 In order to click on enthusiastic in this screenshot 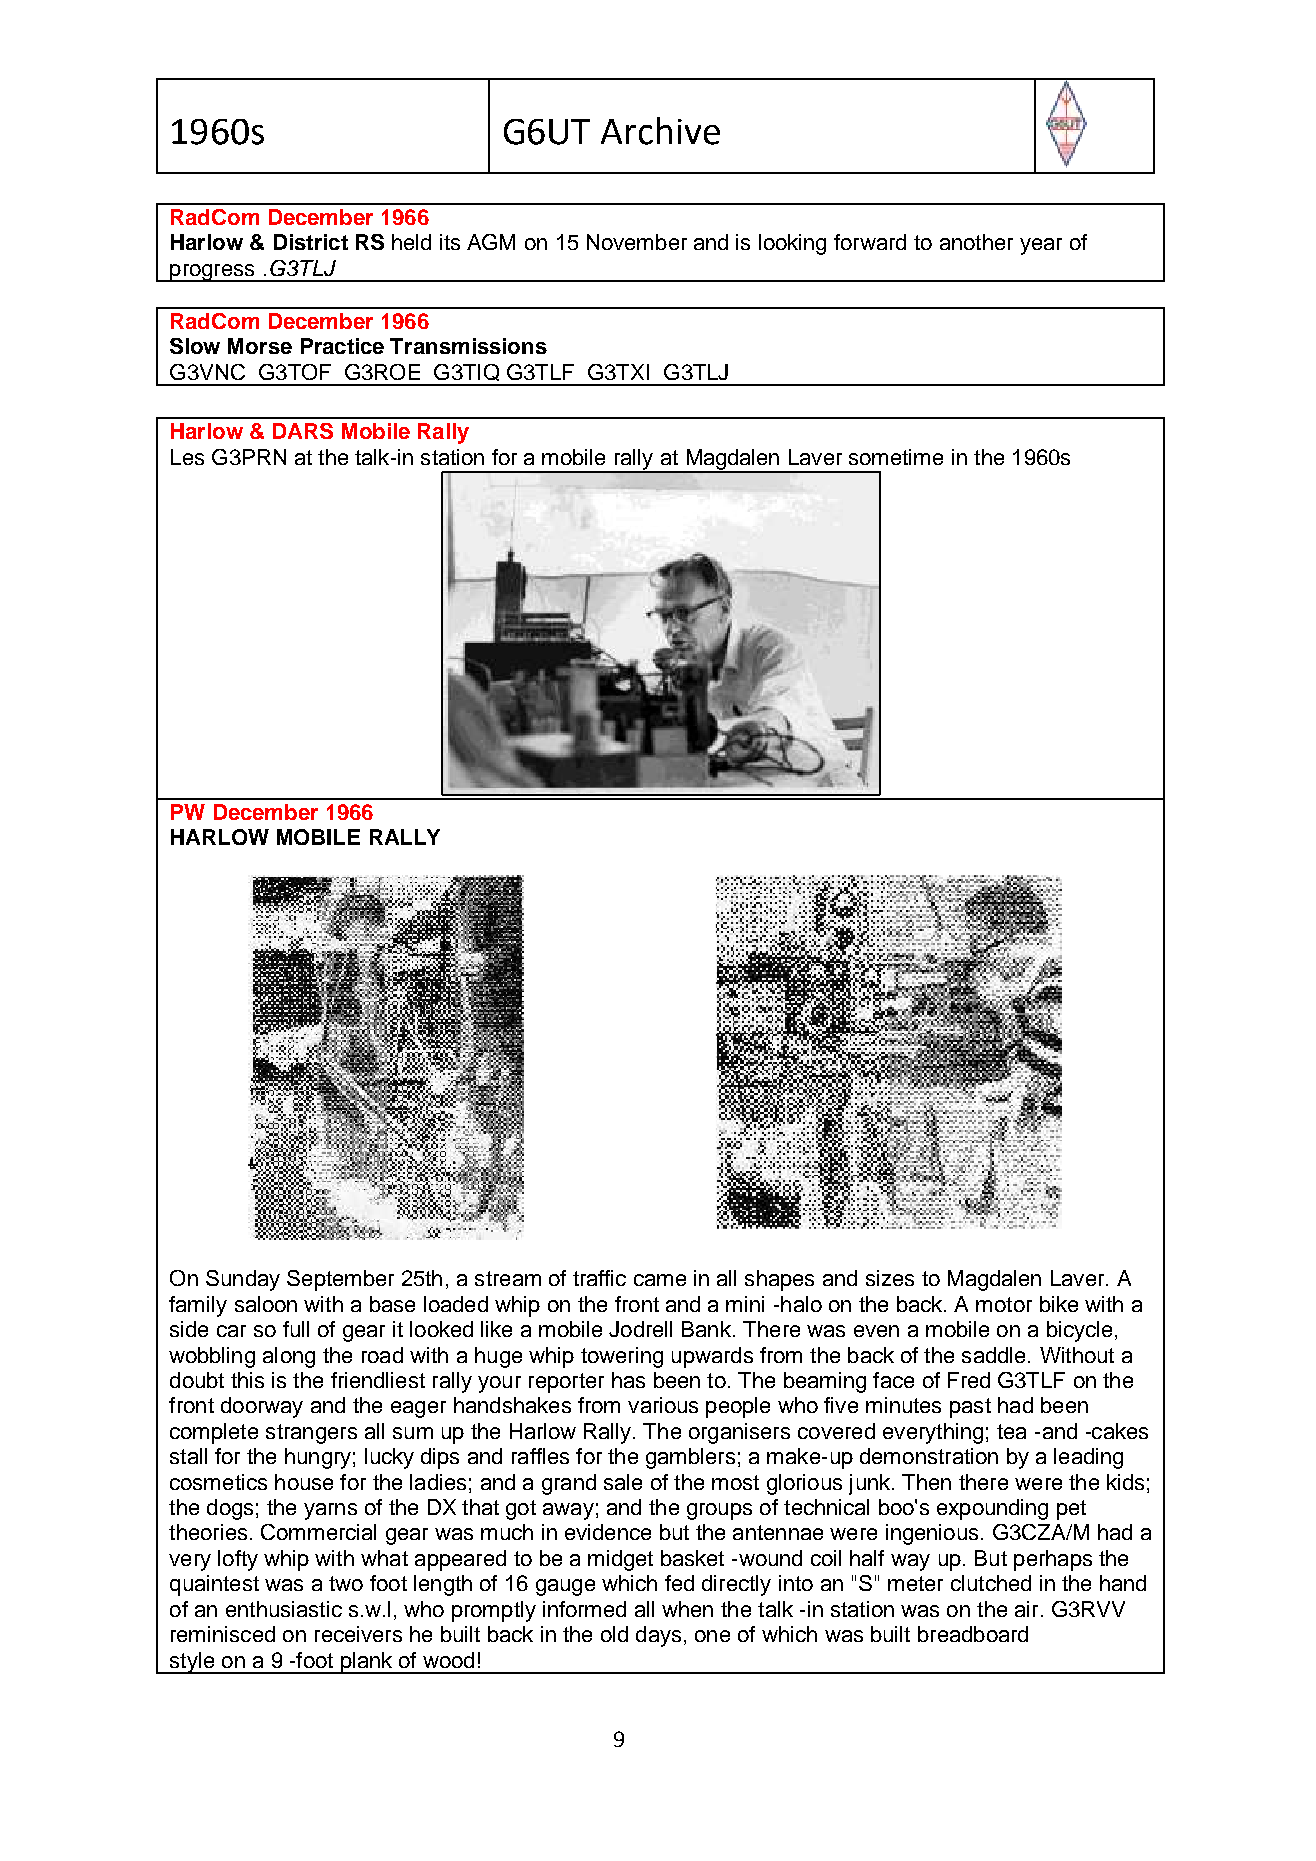, I will do `click(284, 1609)`.
